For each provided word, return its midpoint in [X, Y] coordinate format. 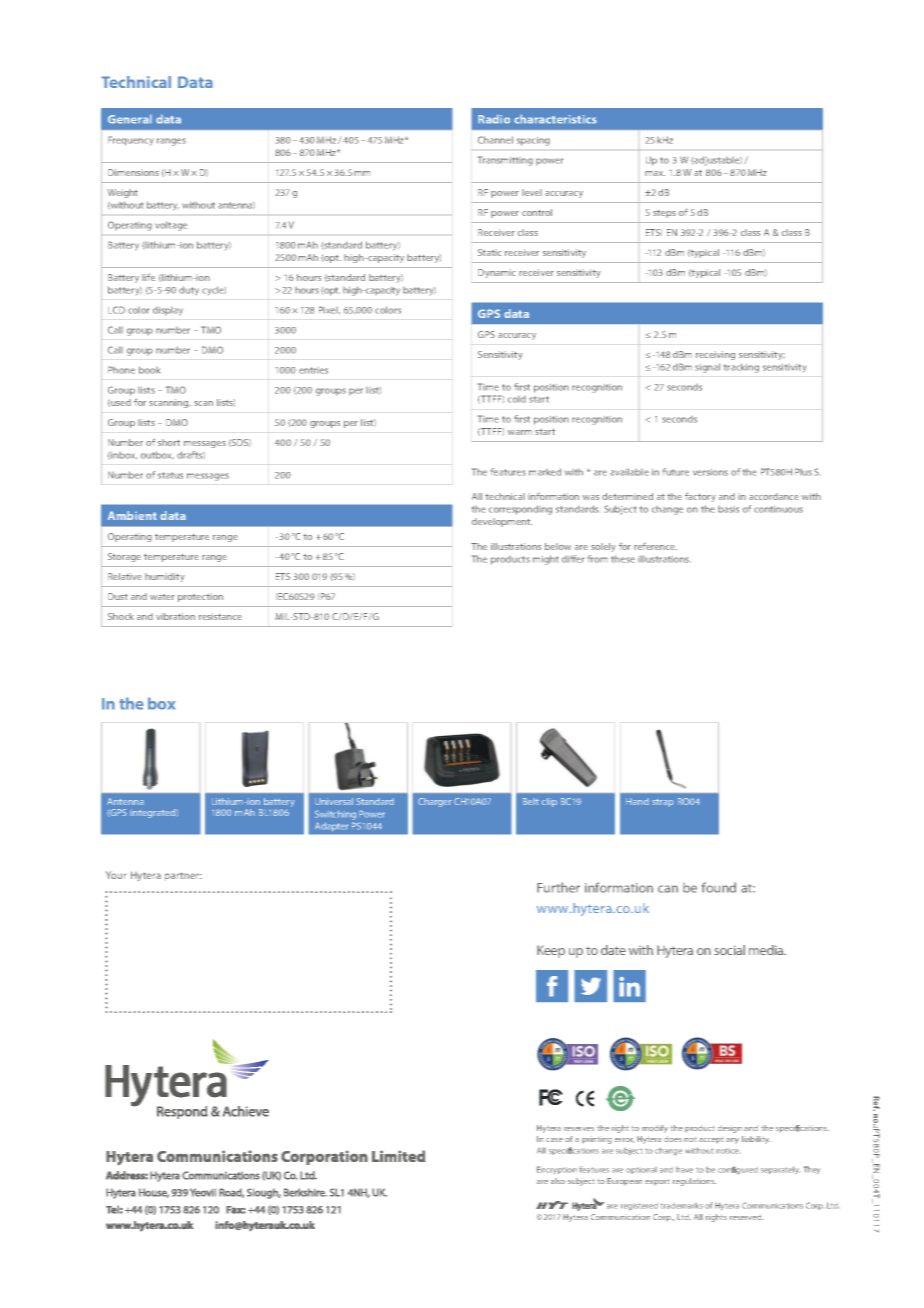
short [169, 442]
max [655, 173]
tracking [741, 368]
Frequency [130, 141]
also [558, 1181]
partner [183, 876]
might [545, 560]
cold [517, 399]
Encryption [557, 1170]
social [729, 950]
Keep [551, 951]
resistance [220, 616]
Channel [495, 140]
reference [655, 546]
